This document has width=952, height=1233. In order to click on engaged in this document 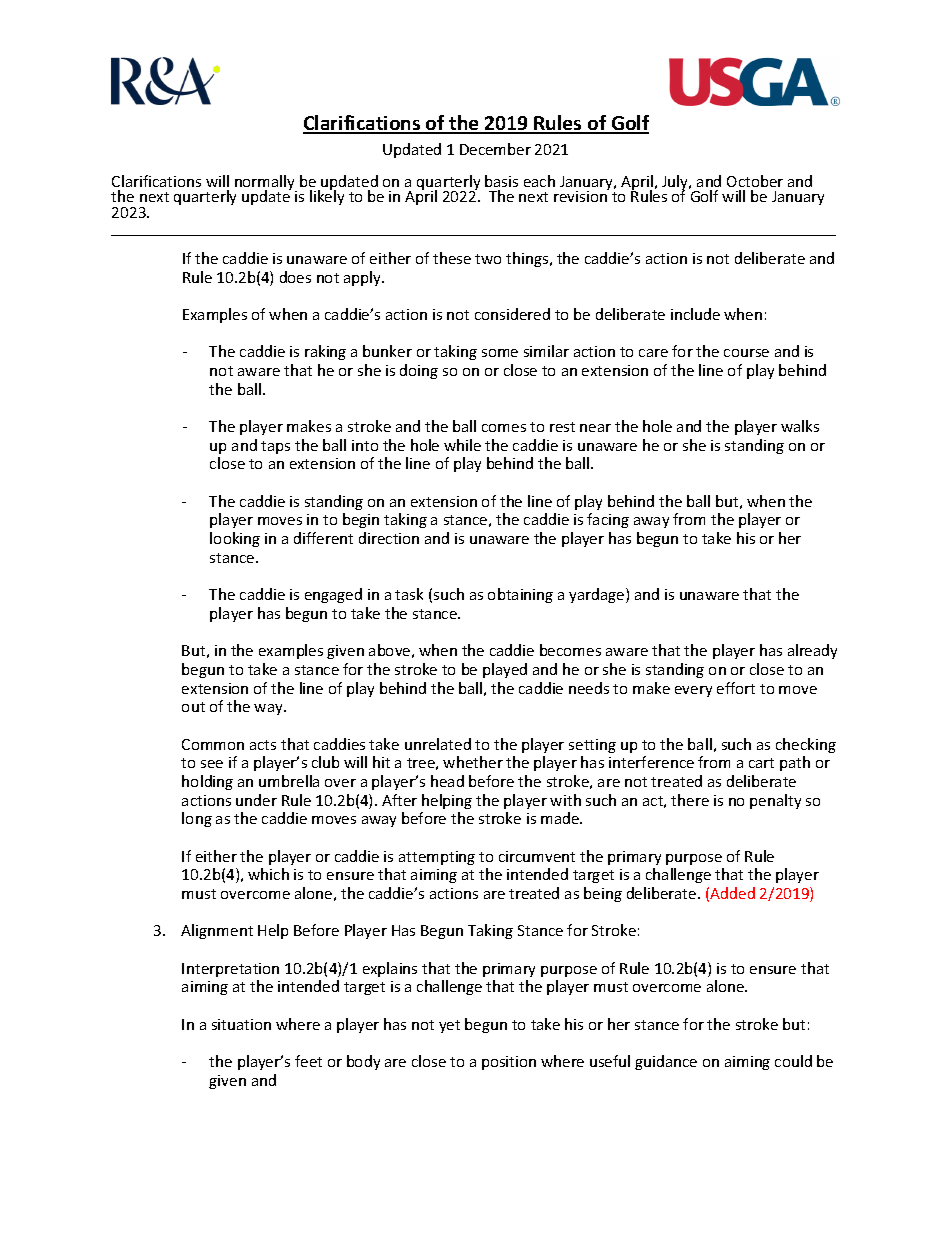, I will do `click(333, 595)`.
